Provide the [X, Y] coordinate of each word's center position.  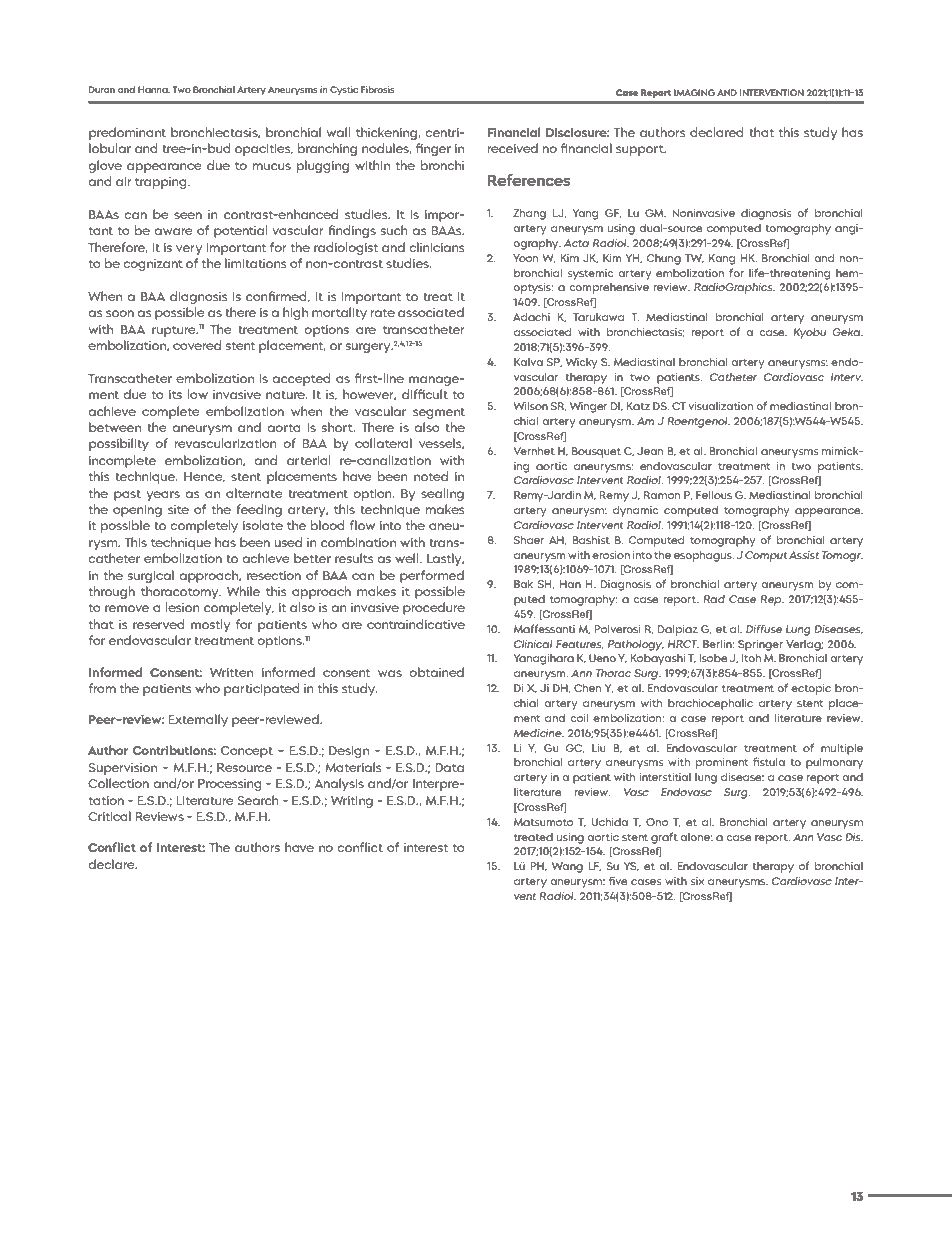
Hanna [154, 89]
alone [696, 836]
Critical [109, 816]
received [513, 148]
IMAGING [694, 92]
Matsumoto [543, 822]
